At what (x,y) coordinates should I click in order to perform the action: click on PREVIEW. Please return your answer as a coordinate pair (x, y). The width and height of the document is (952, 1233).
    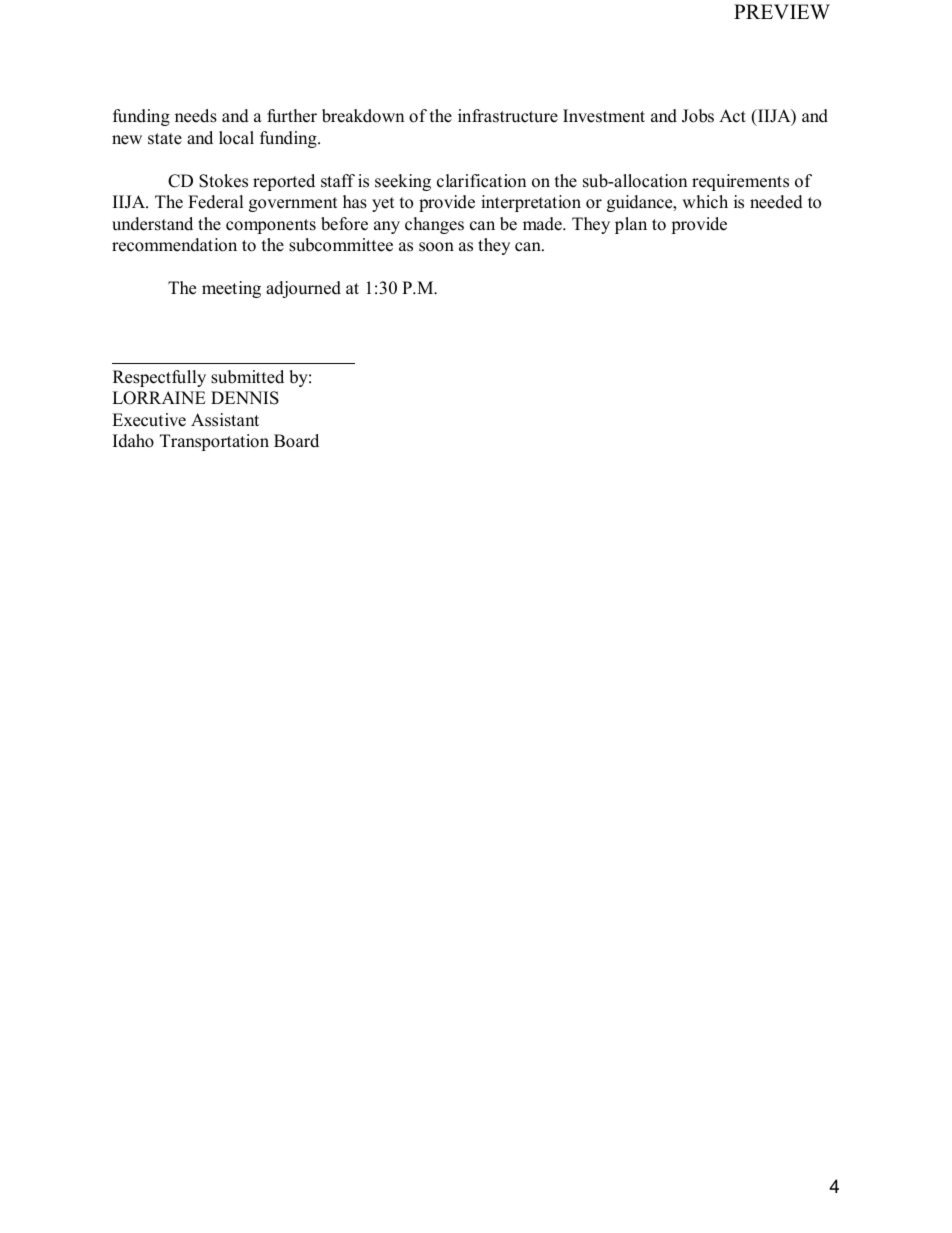
    Looking at the image, I should click on (782, 11).
